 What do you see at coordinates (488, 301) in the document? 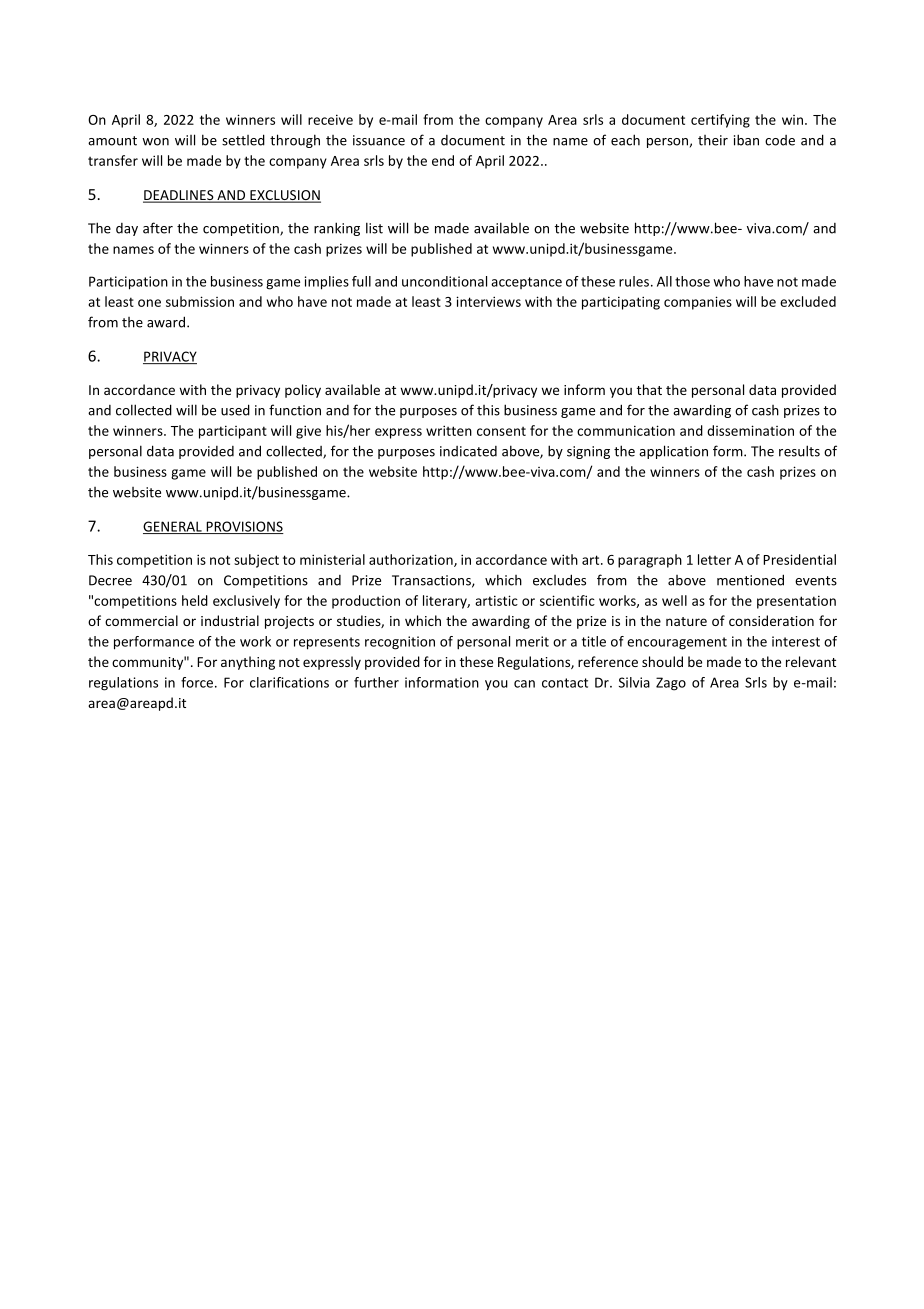
I see `interviews` at bounding box center [488, 301].
